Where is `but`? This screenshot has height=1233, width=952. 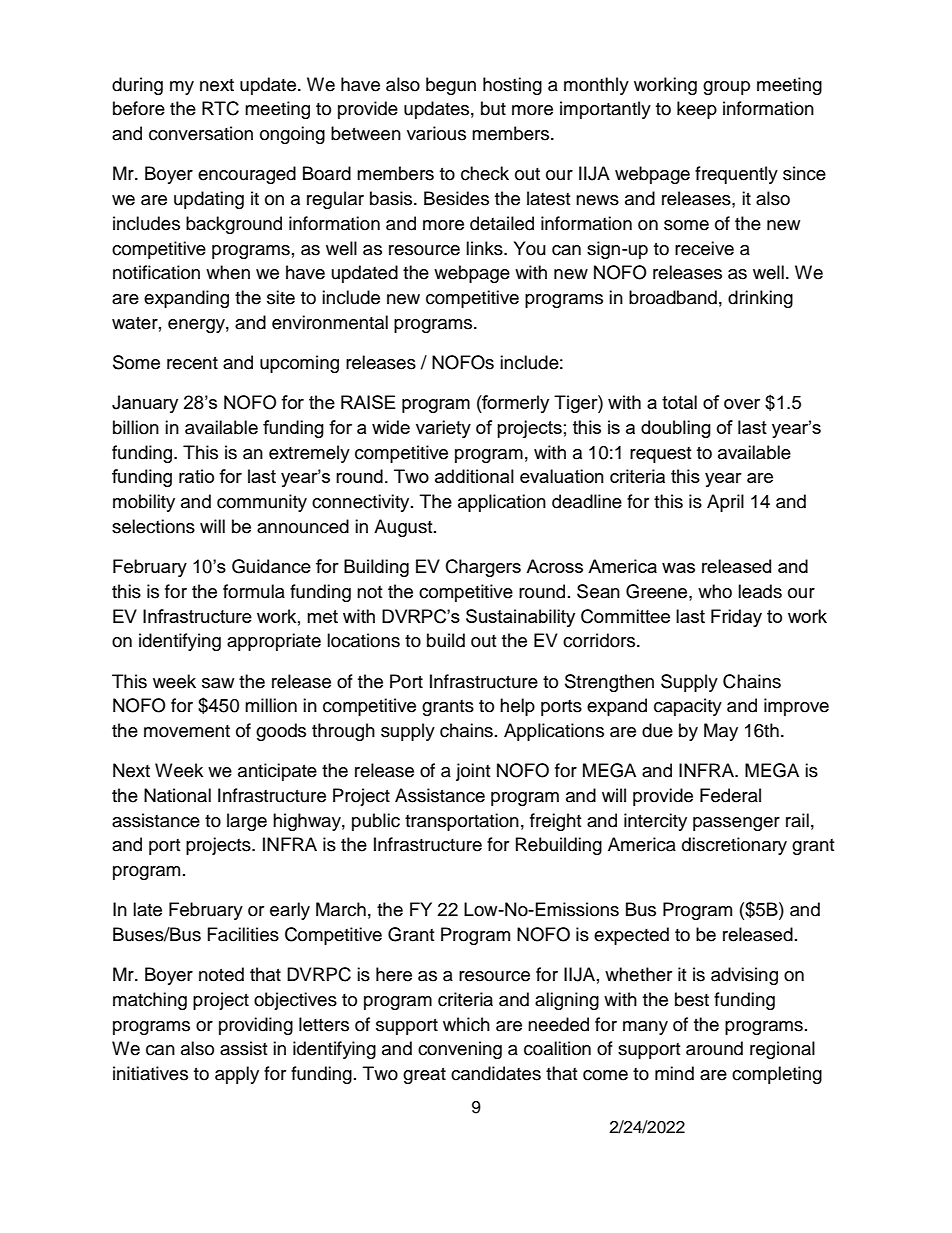 but is located at coordinates (493, 108).
